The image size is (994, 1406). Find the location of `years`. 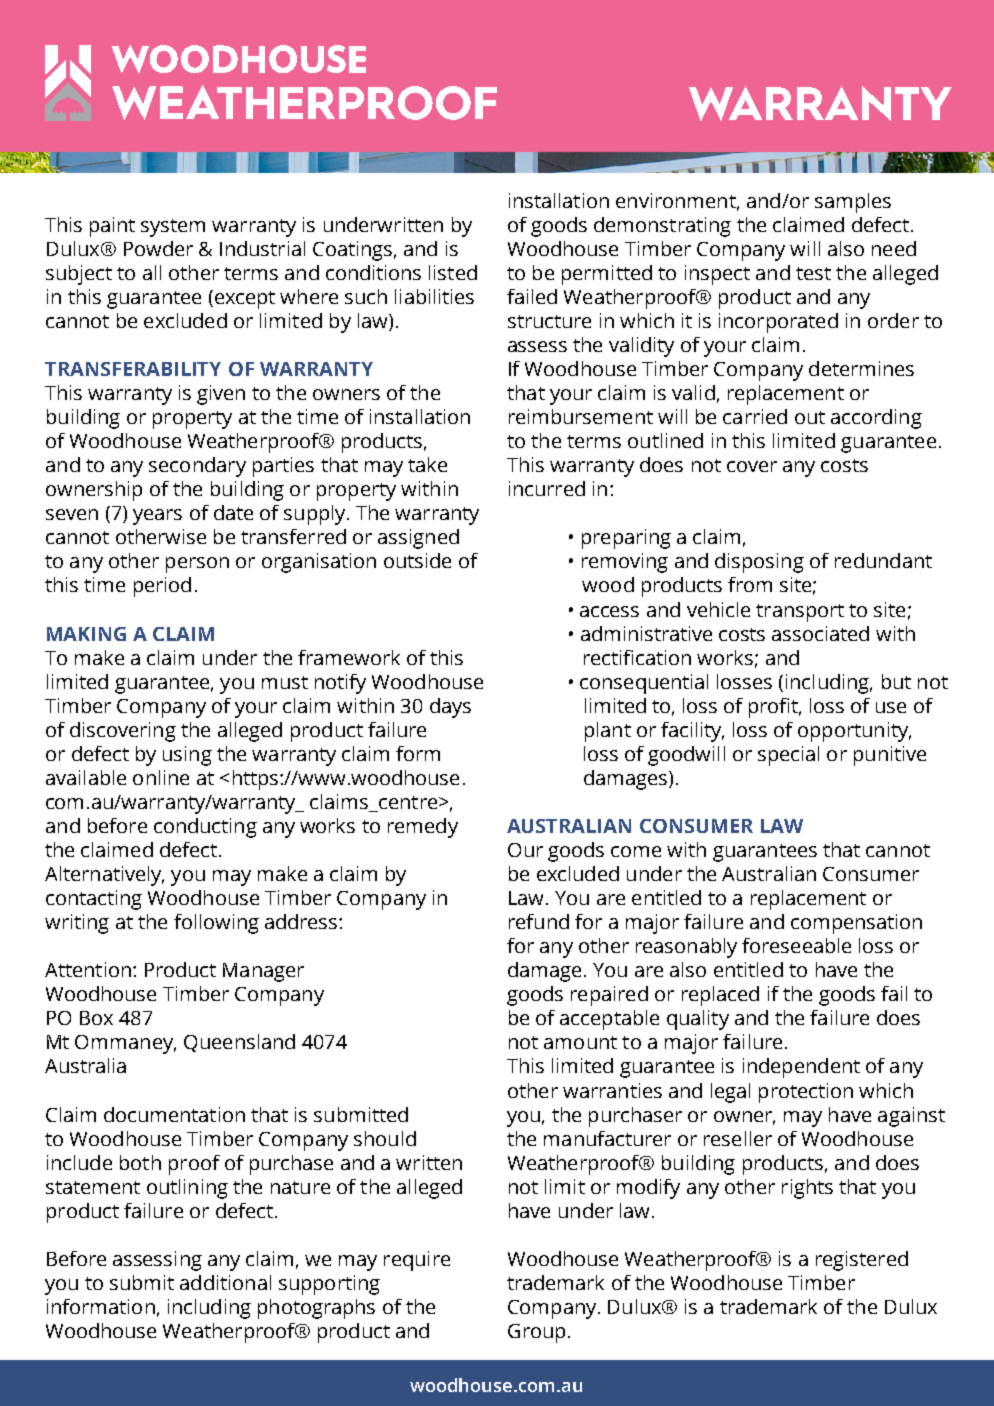

years is located at coordinates (157, 517).
